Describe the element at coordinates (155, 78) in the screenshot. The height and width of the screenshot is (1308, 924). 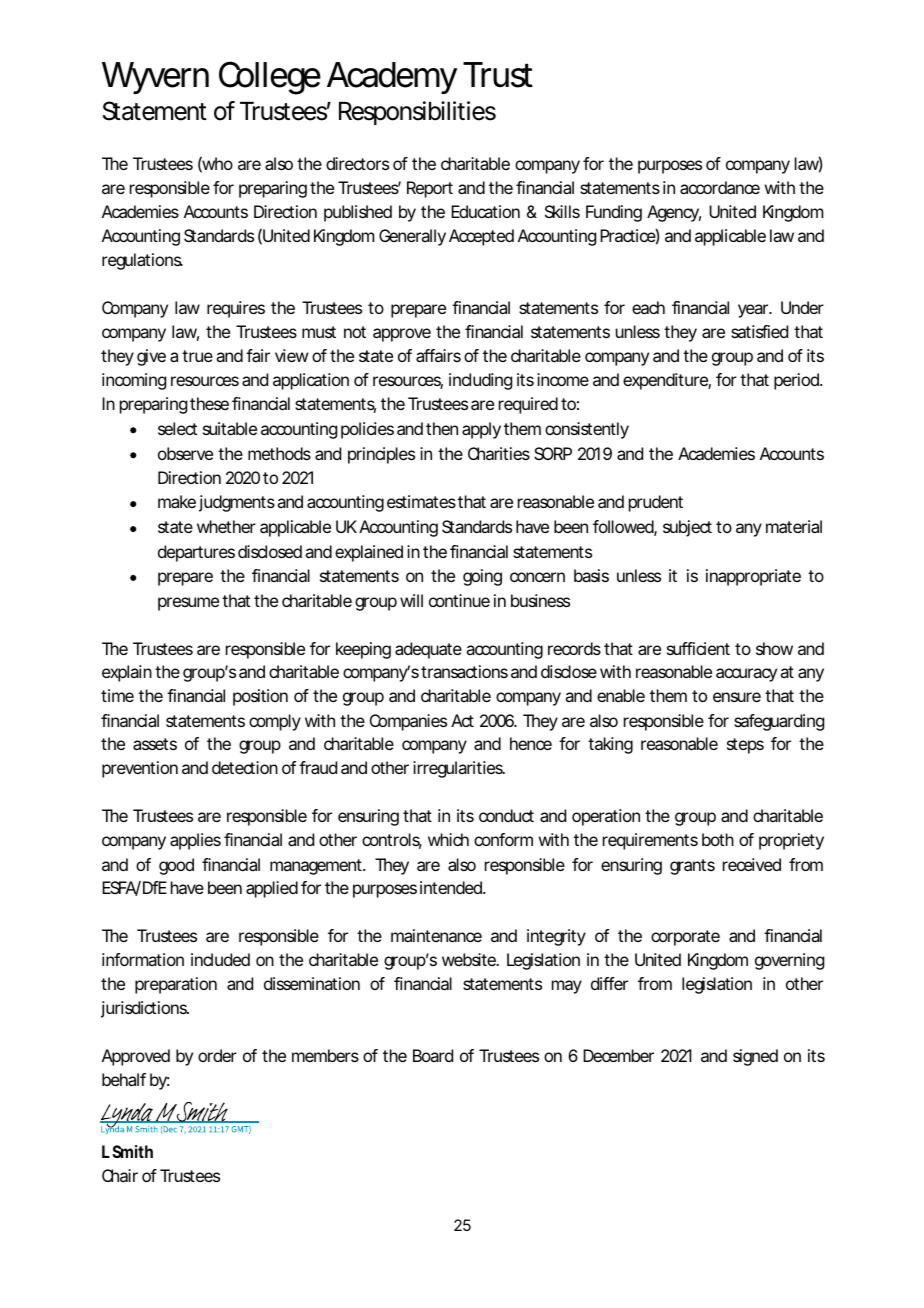
I see `Wyvern` at that location.
